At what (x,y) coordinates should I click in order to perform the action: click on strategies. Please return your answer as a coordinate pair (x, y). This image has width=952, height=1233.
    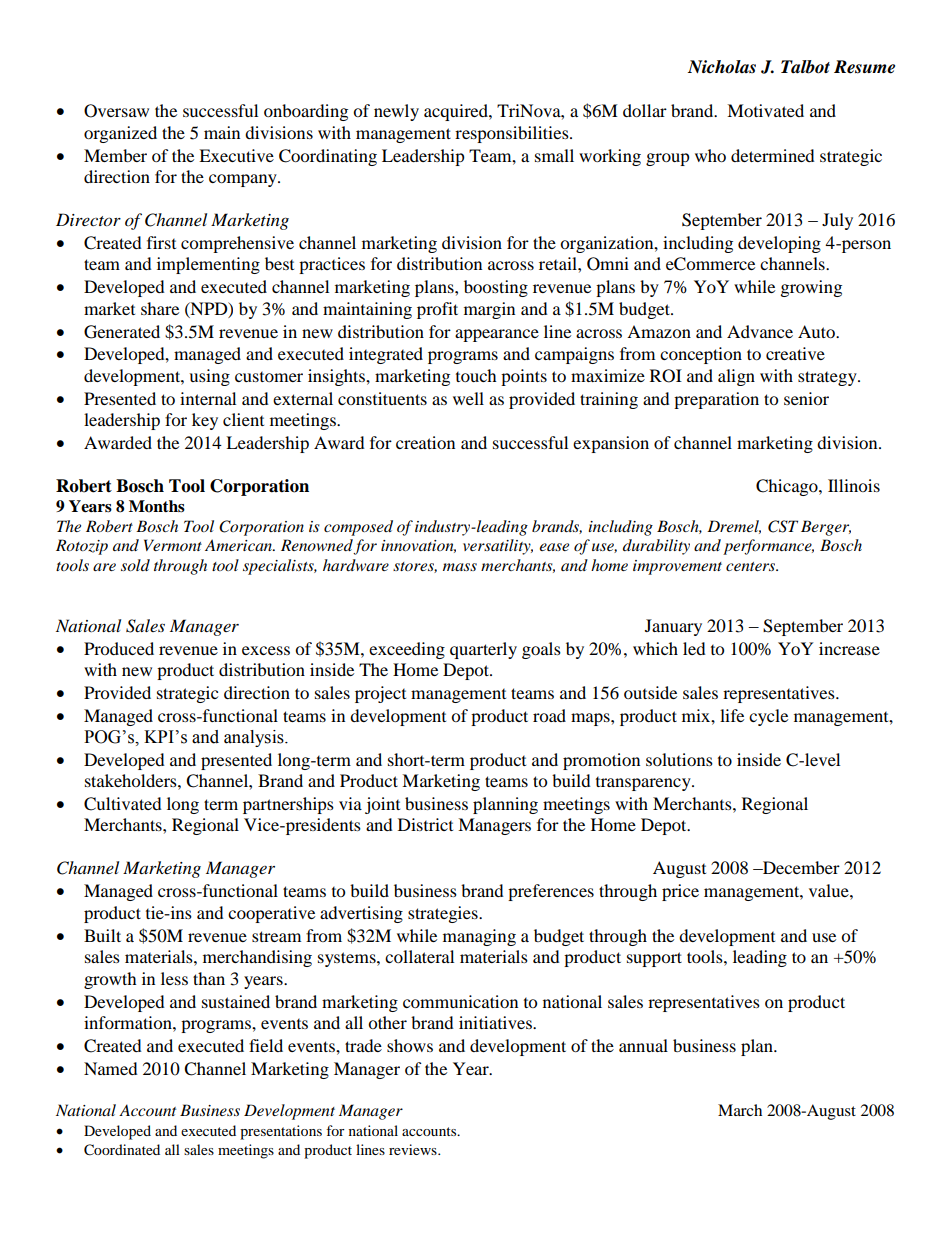
    Looking at the image, I should click on (444, 914).
